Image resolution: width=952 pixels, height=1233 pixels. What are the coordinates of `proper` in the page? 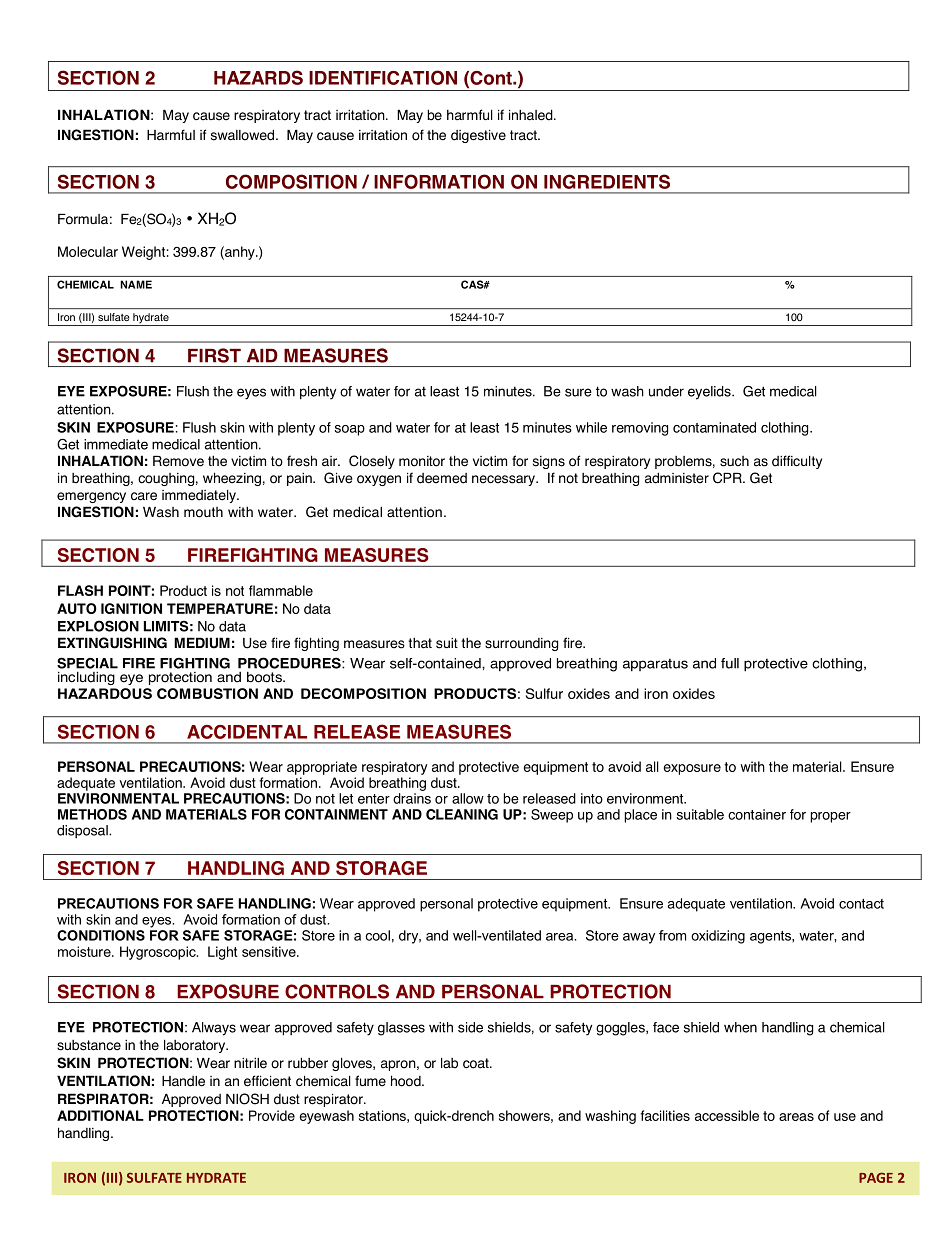 It's located at (831, 817).
